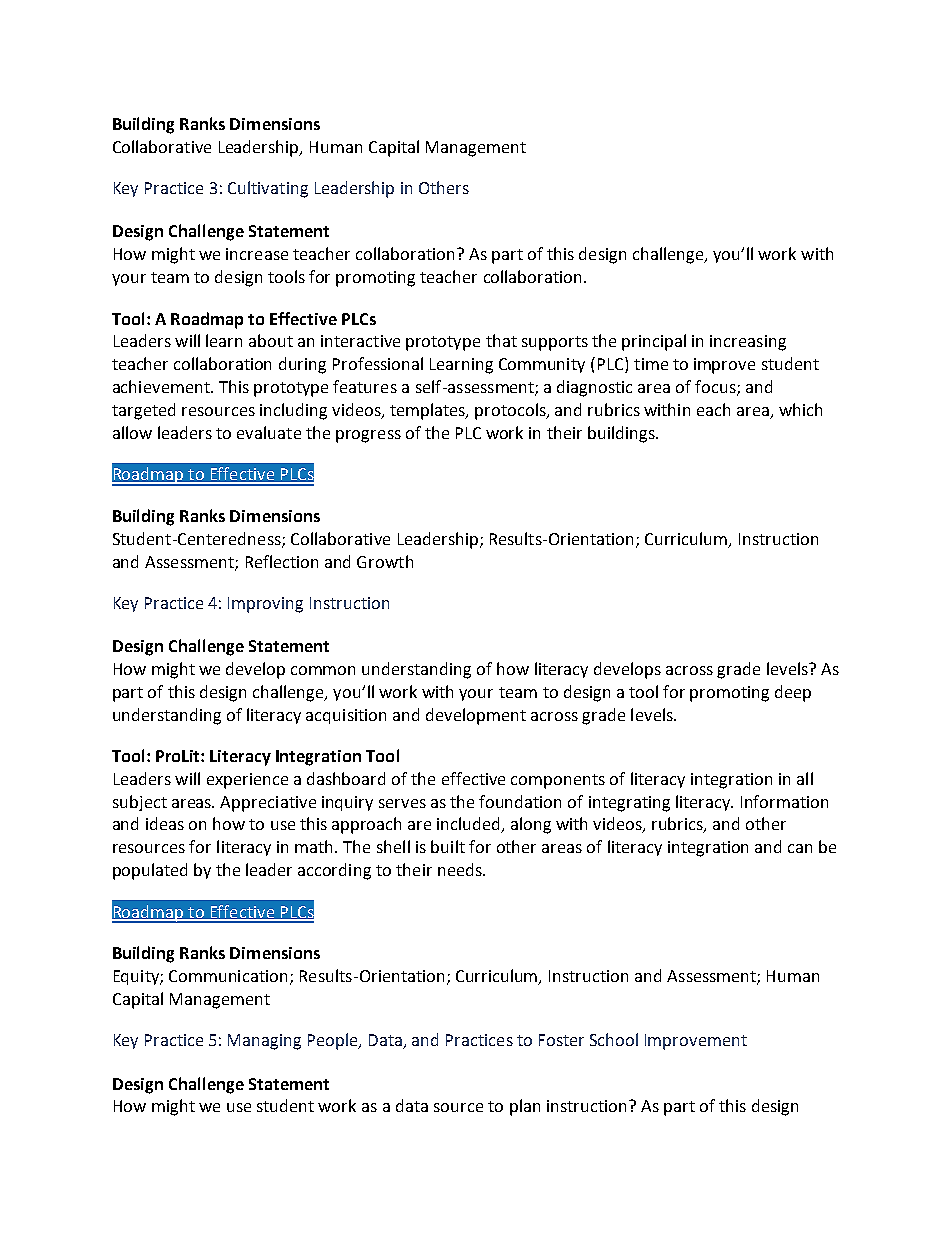  Describe the element at coordinates (461, 869) in the image. I see `needs` at that location.
